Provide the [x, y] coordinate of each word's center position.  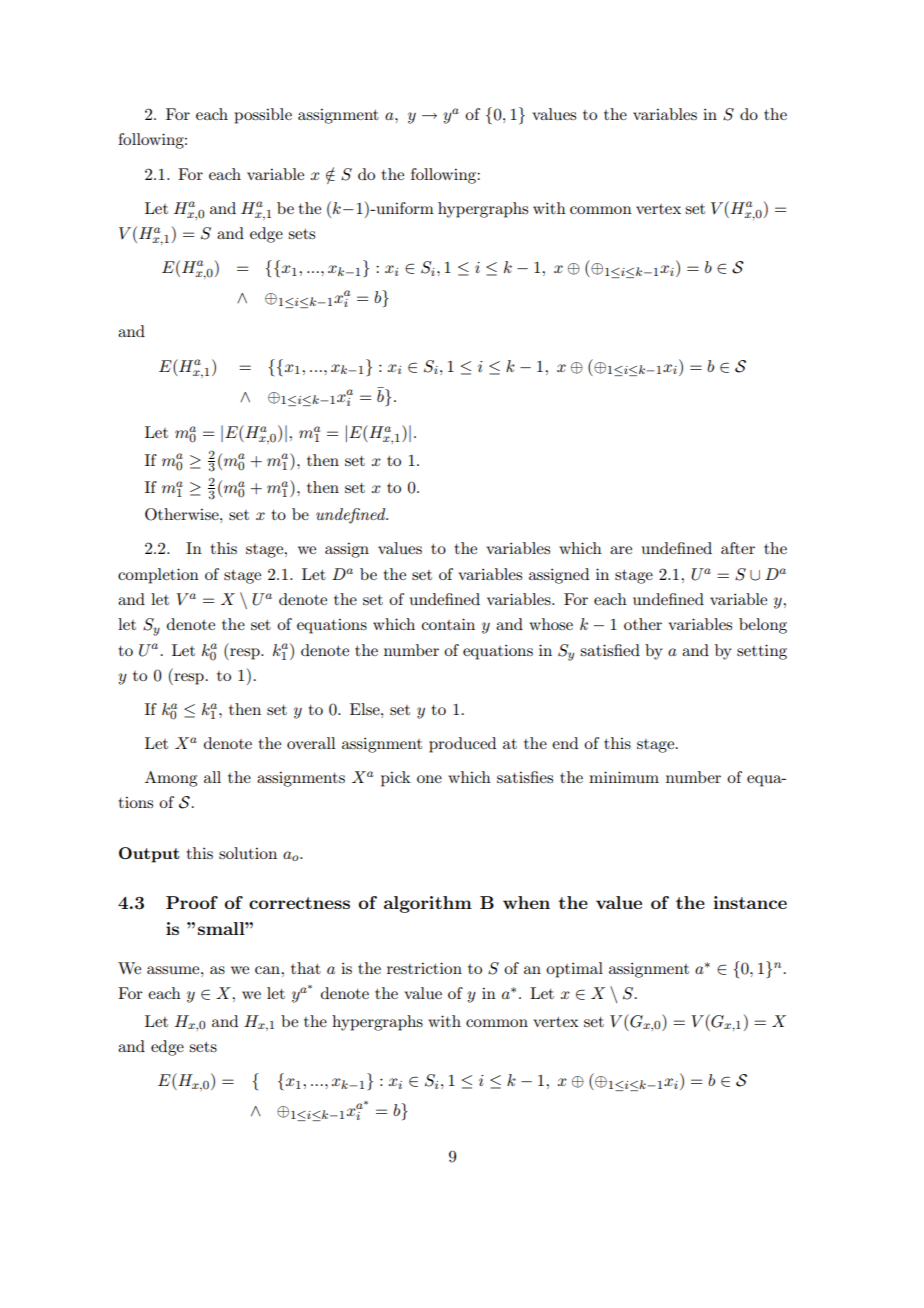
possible [263, 116]
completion [158, 576]
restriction [424, 968]
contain [448, 624]
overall [311, 743]
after [738, 548]
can [268, 970]
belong [763, 626]
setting [762, 652]
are [621, 550]
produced [462, 745]
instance [750, 902]
